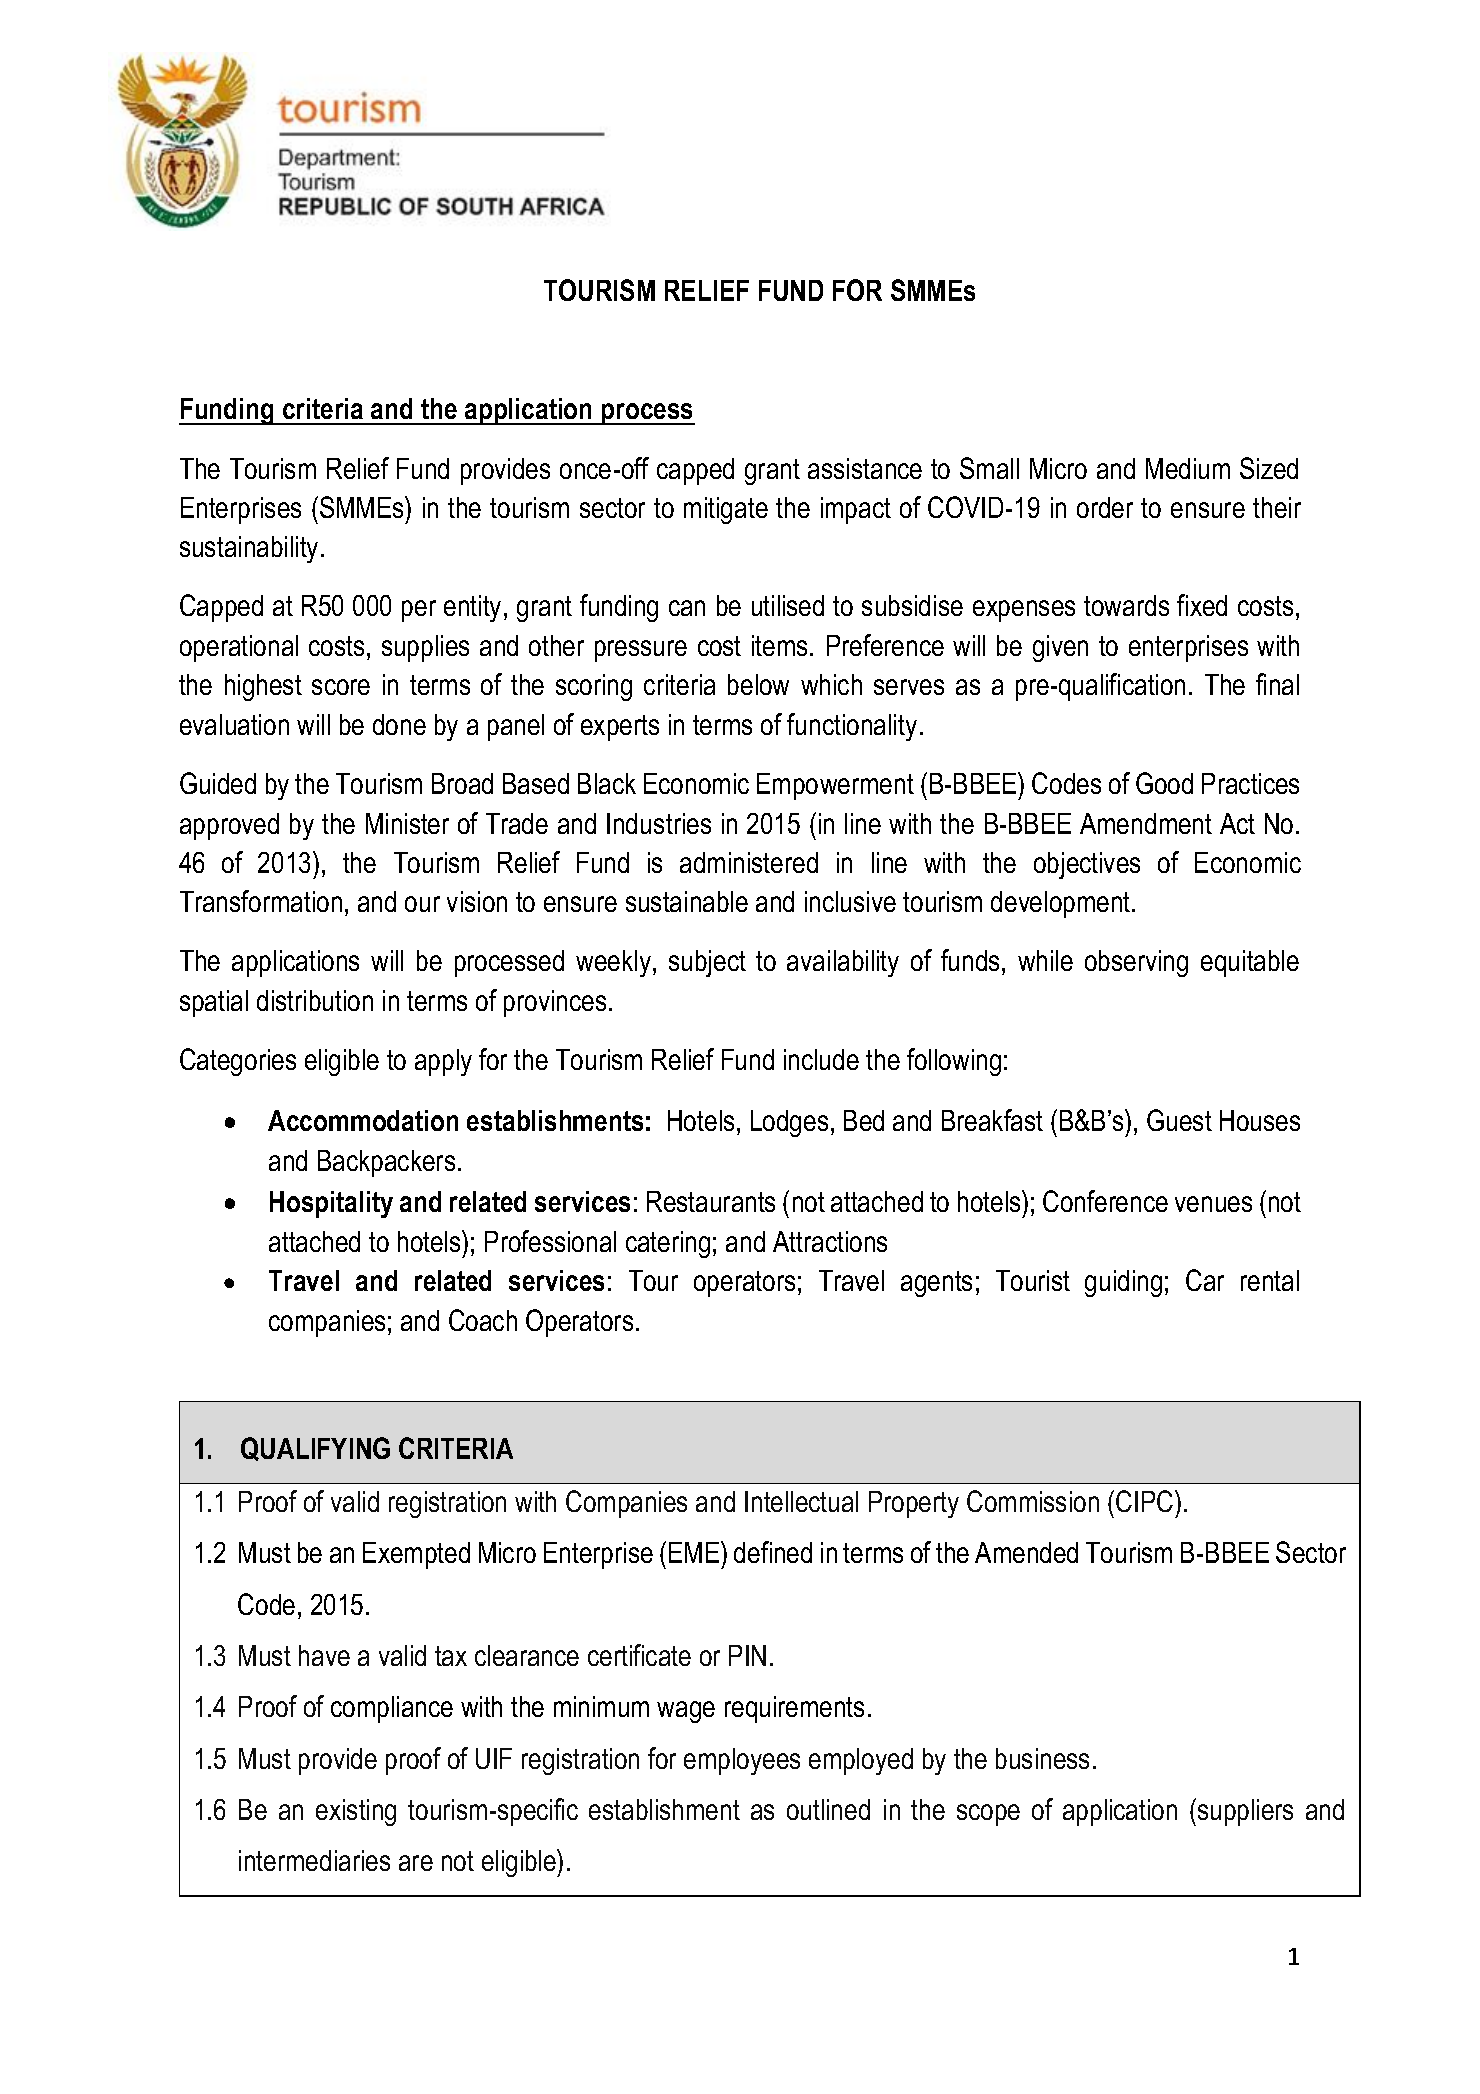 The width and height of the page is (1480, 2094). Describe the element at coordinates (249, 549) in the page. I see `sustainability` at that location.
